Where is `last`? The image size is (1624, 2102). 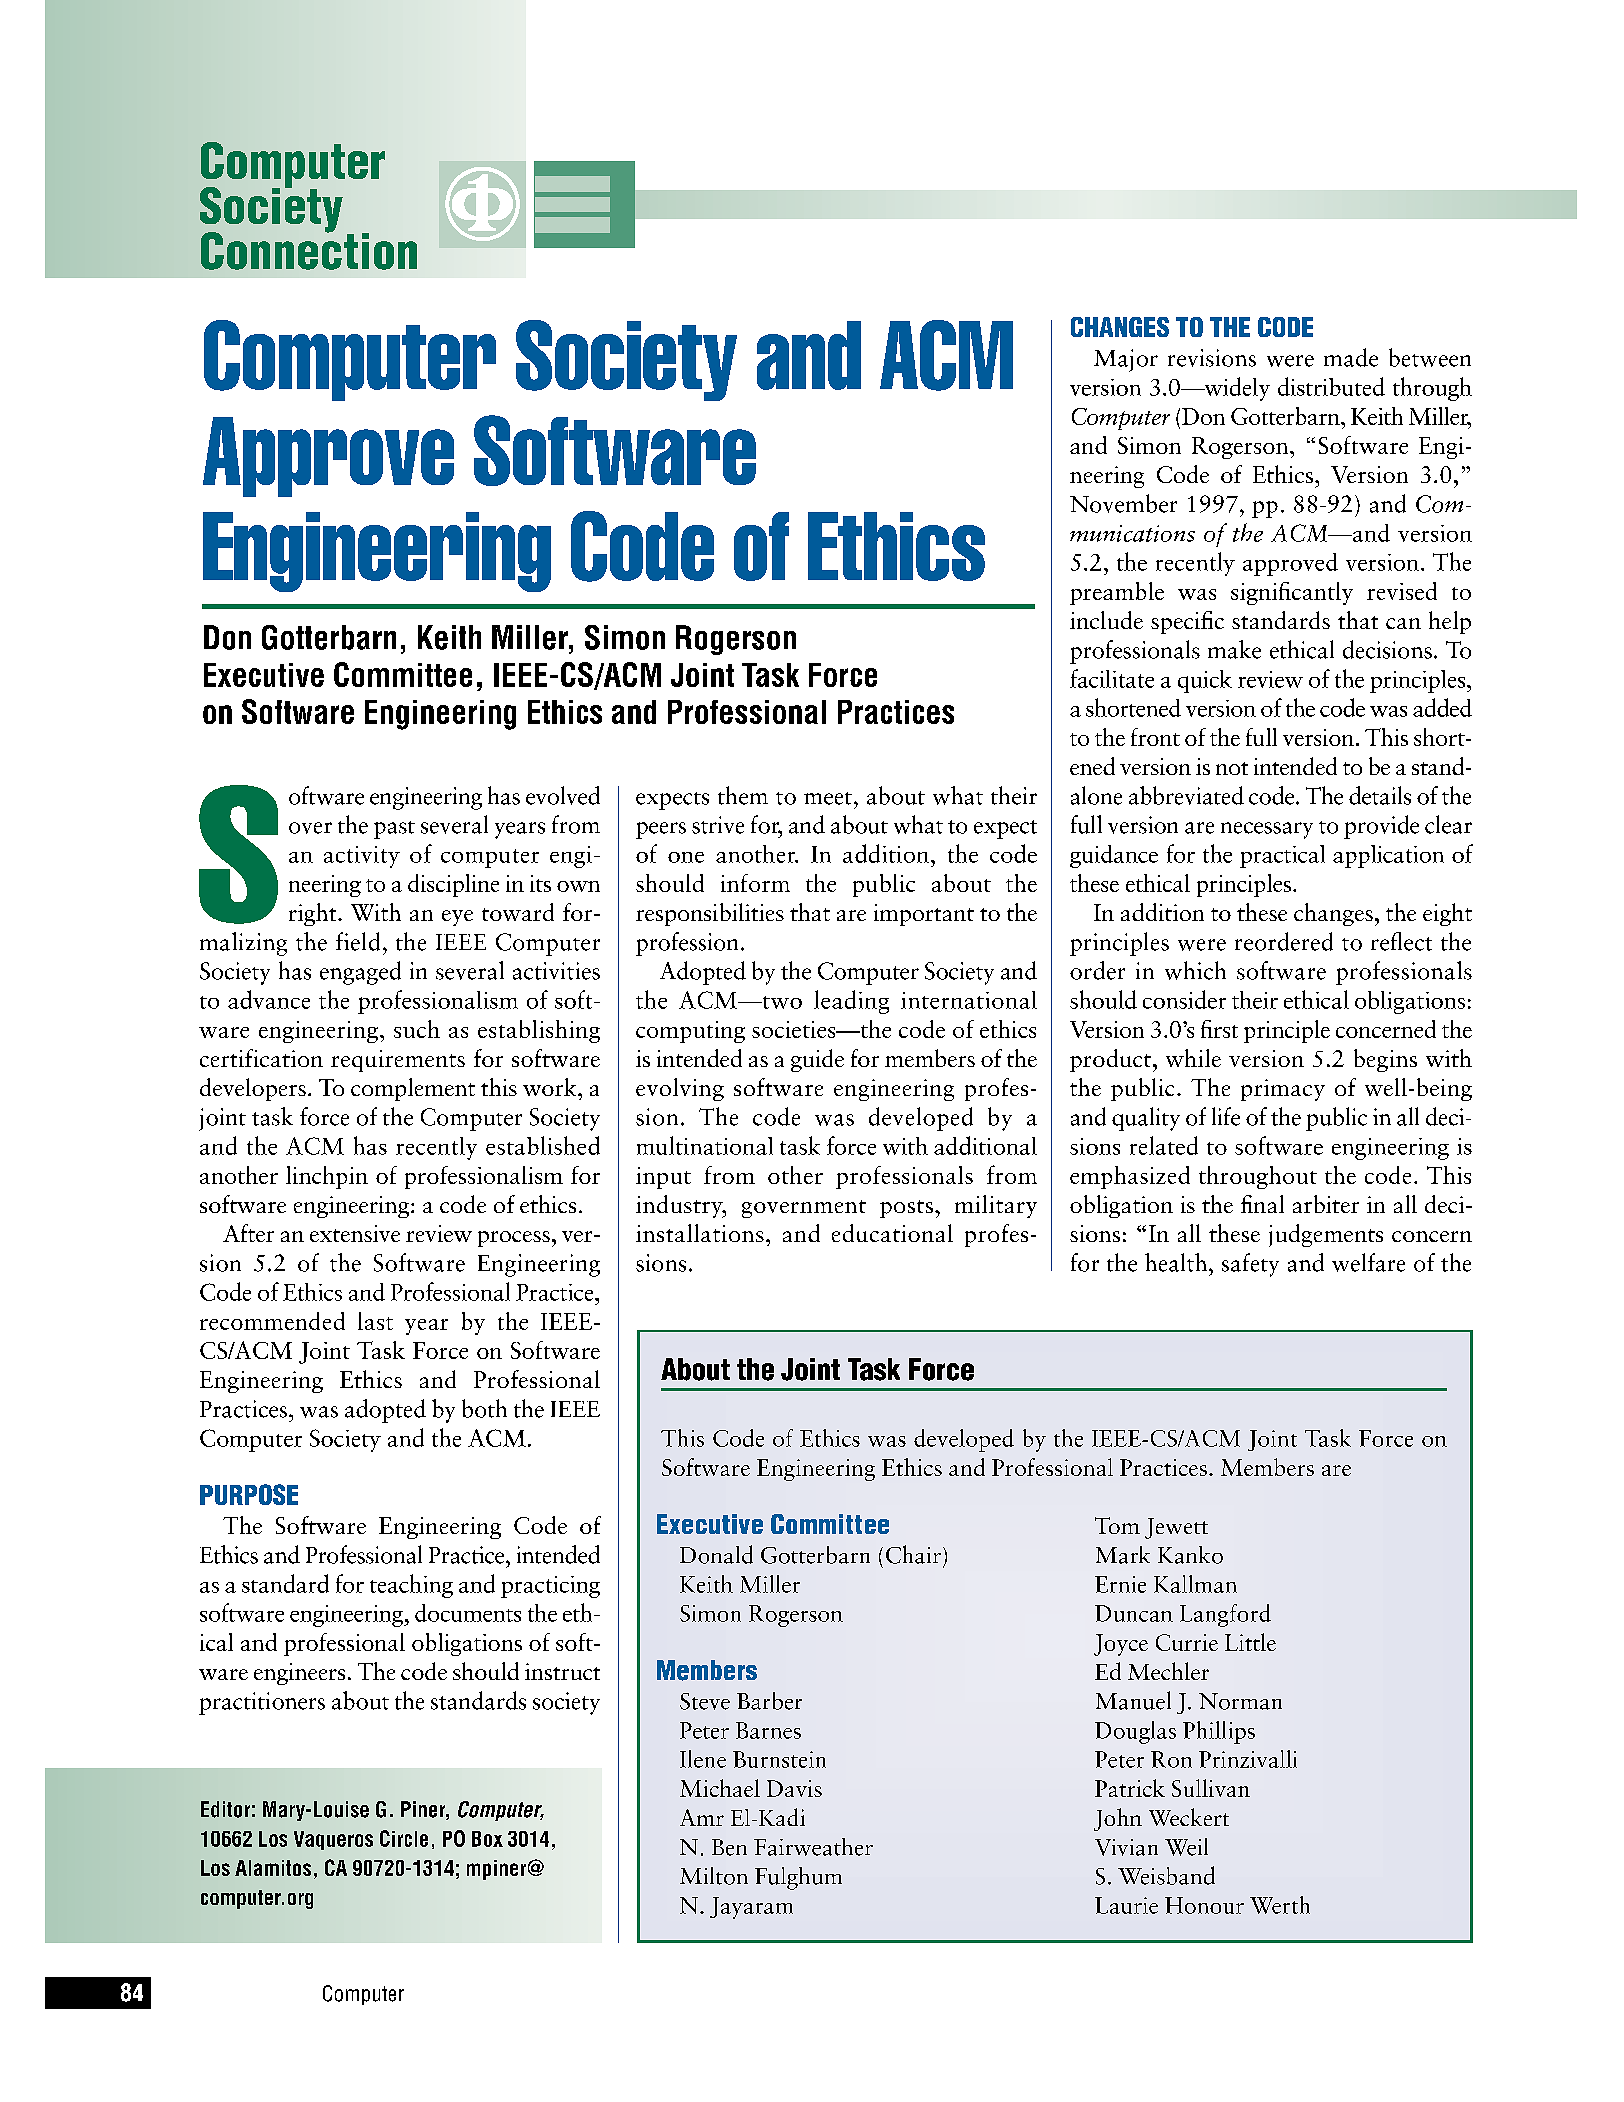 last is located at coordinates (375, 1321).
